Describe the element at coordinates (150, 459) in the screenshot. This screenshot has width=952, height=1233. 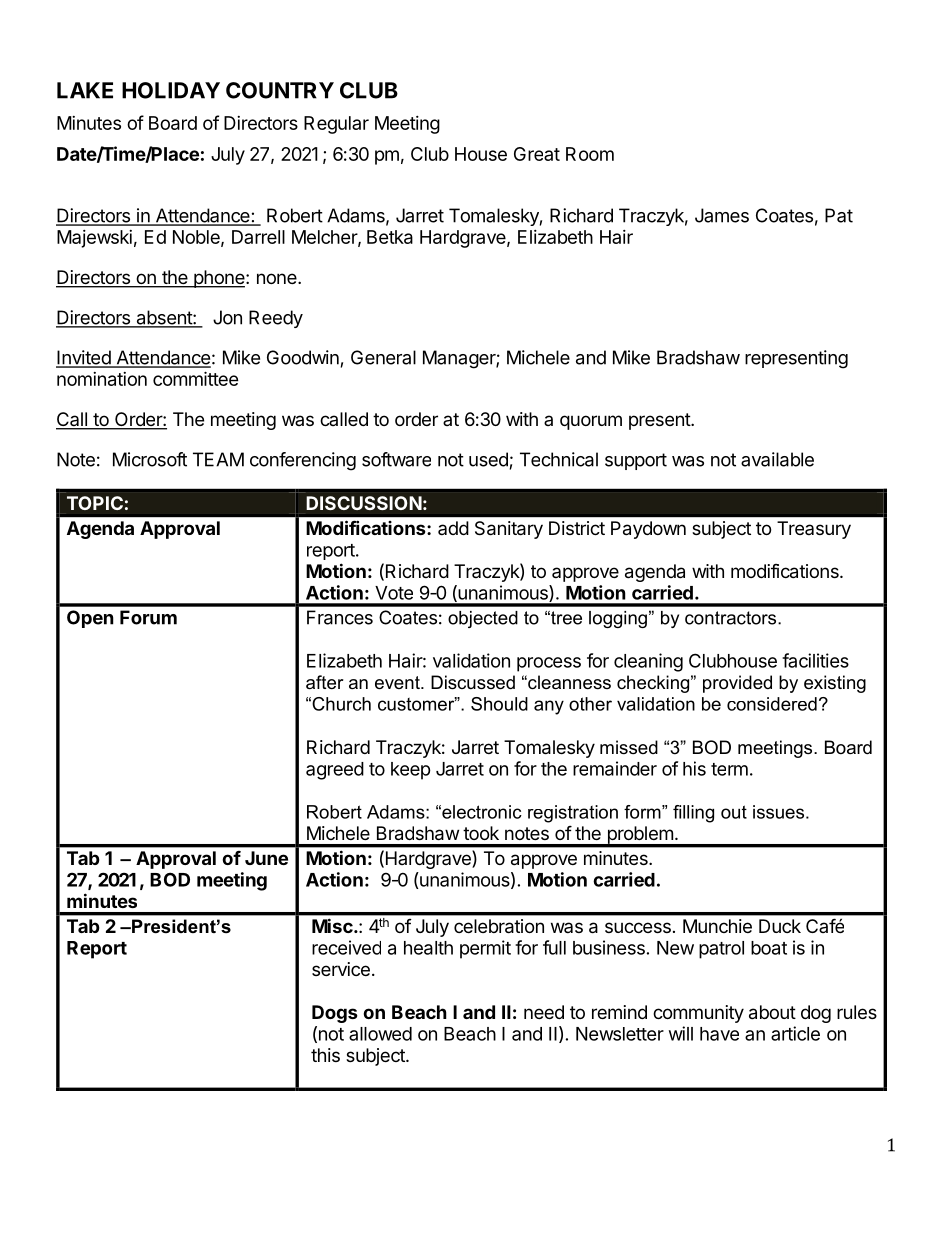
I see `Microsoft` at that location.
